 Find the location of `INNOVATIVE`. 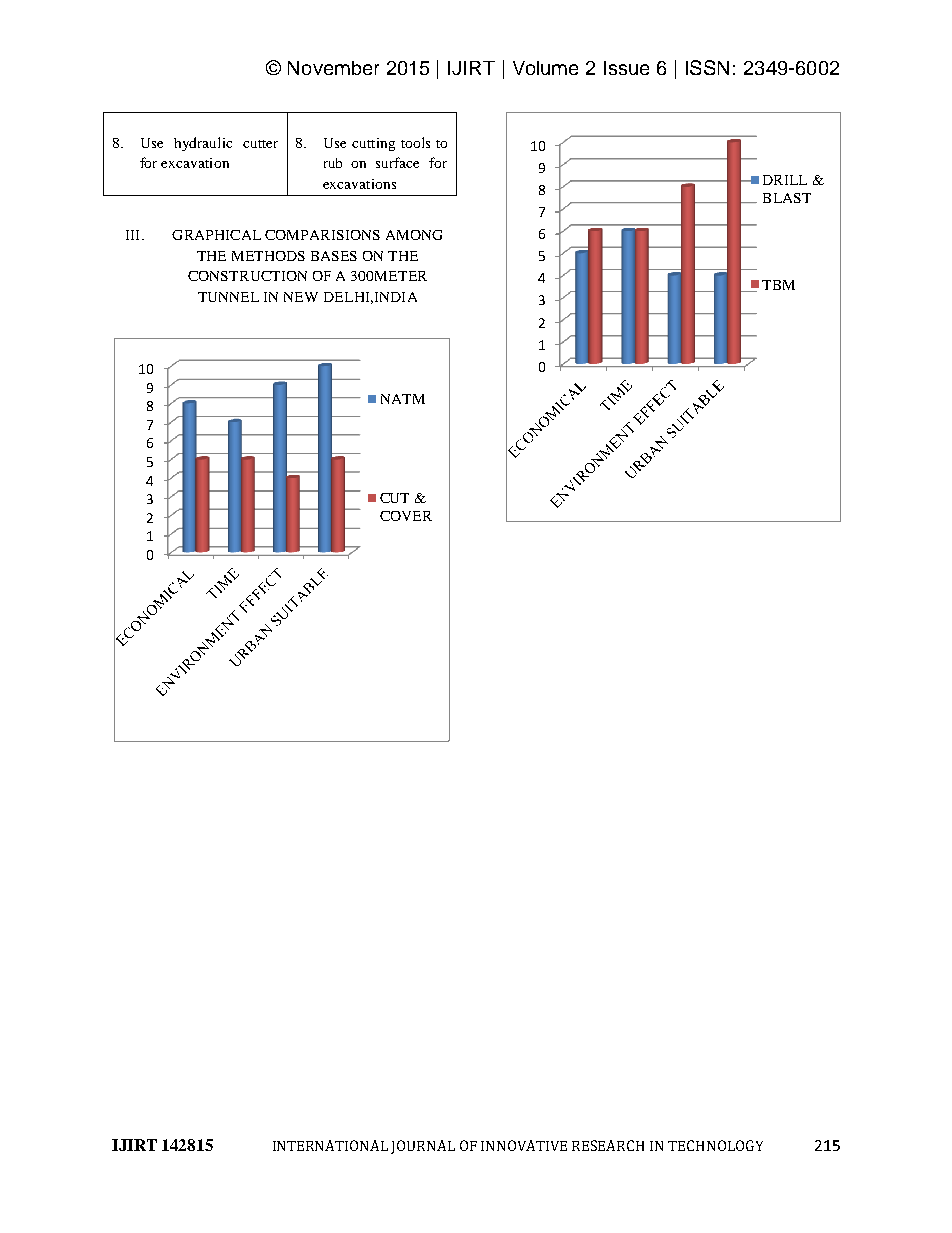

INNOVATIVE is located at coordinates (524, 1145).
